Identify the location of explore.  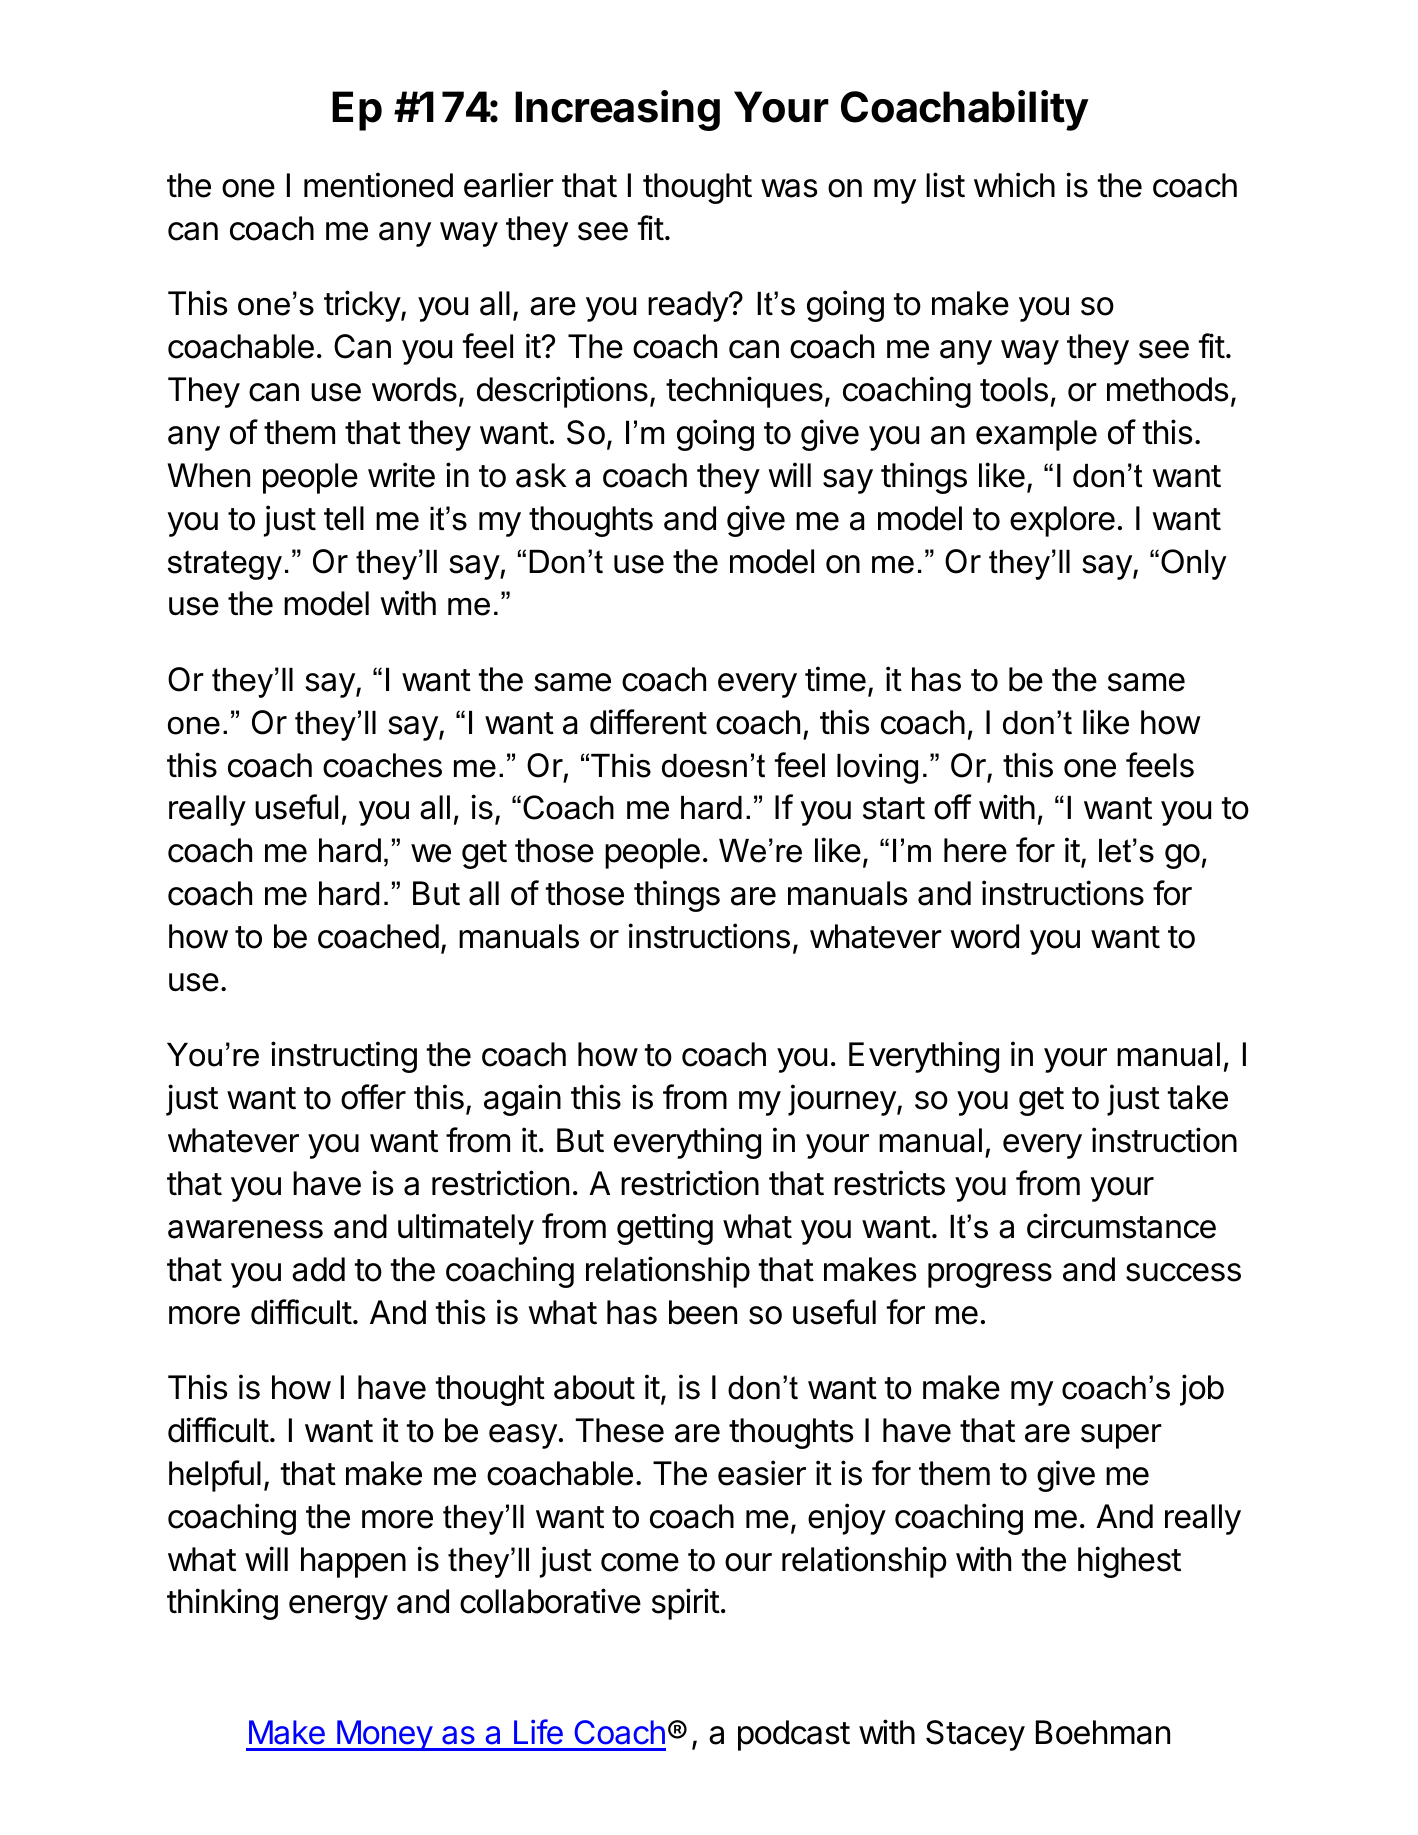
(1062, 521).
